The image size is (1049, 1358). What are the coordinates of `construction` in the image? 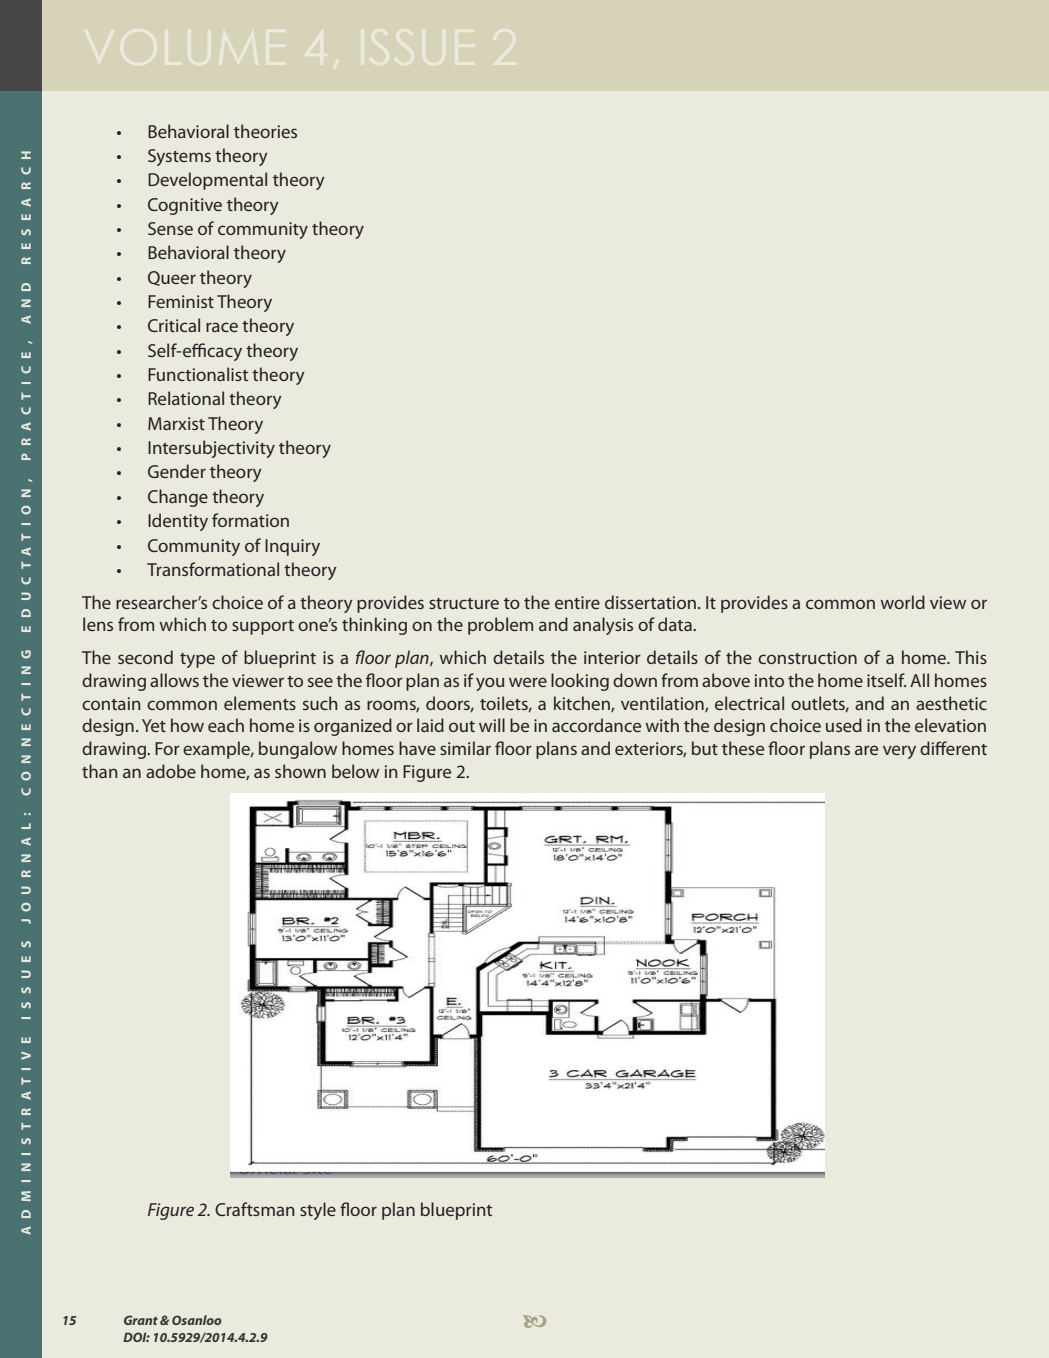 It's located at (807, 657).
